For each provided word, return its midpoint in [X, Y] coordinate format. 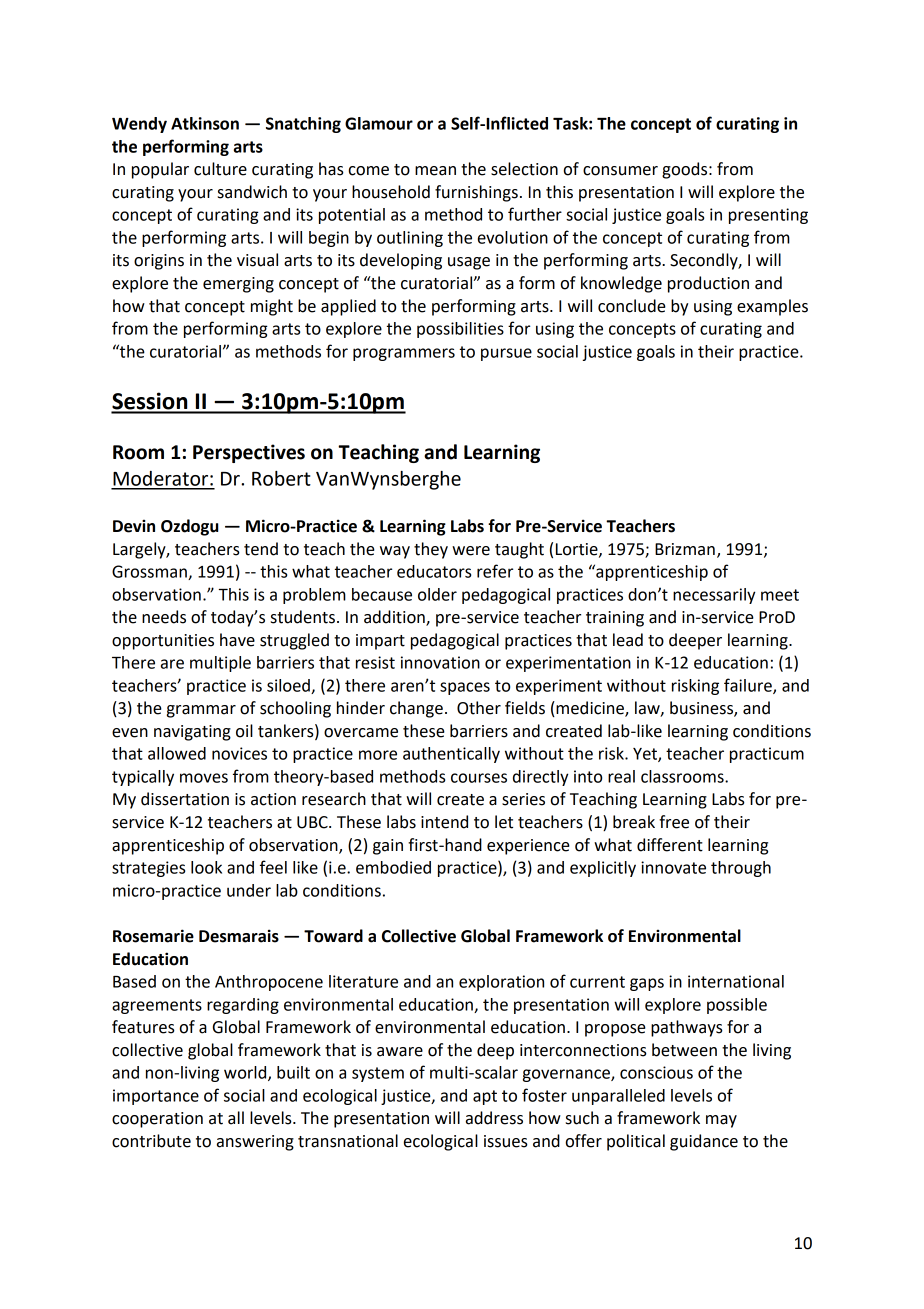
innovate [673, 867]
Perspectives [249, 453]
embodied [393, 867]
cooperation [157, 1120]
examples [772, 307]
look [206, 867]
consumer [620, 171]
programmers [404, 354]
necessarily [714, 596]
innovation [440, 662]
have [237, 640]
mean [435, 171]
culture [220, 169]
